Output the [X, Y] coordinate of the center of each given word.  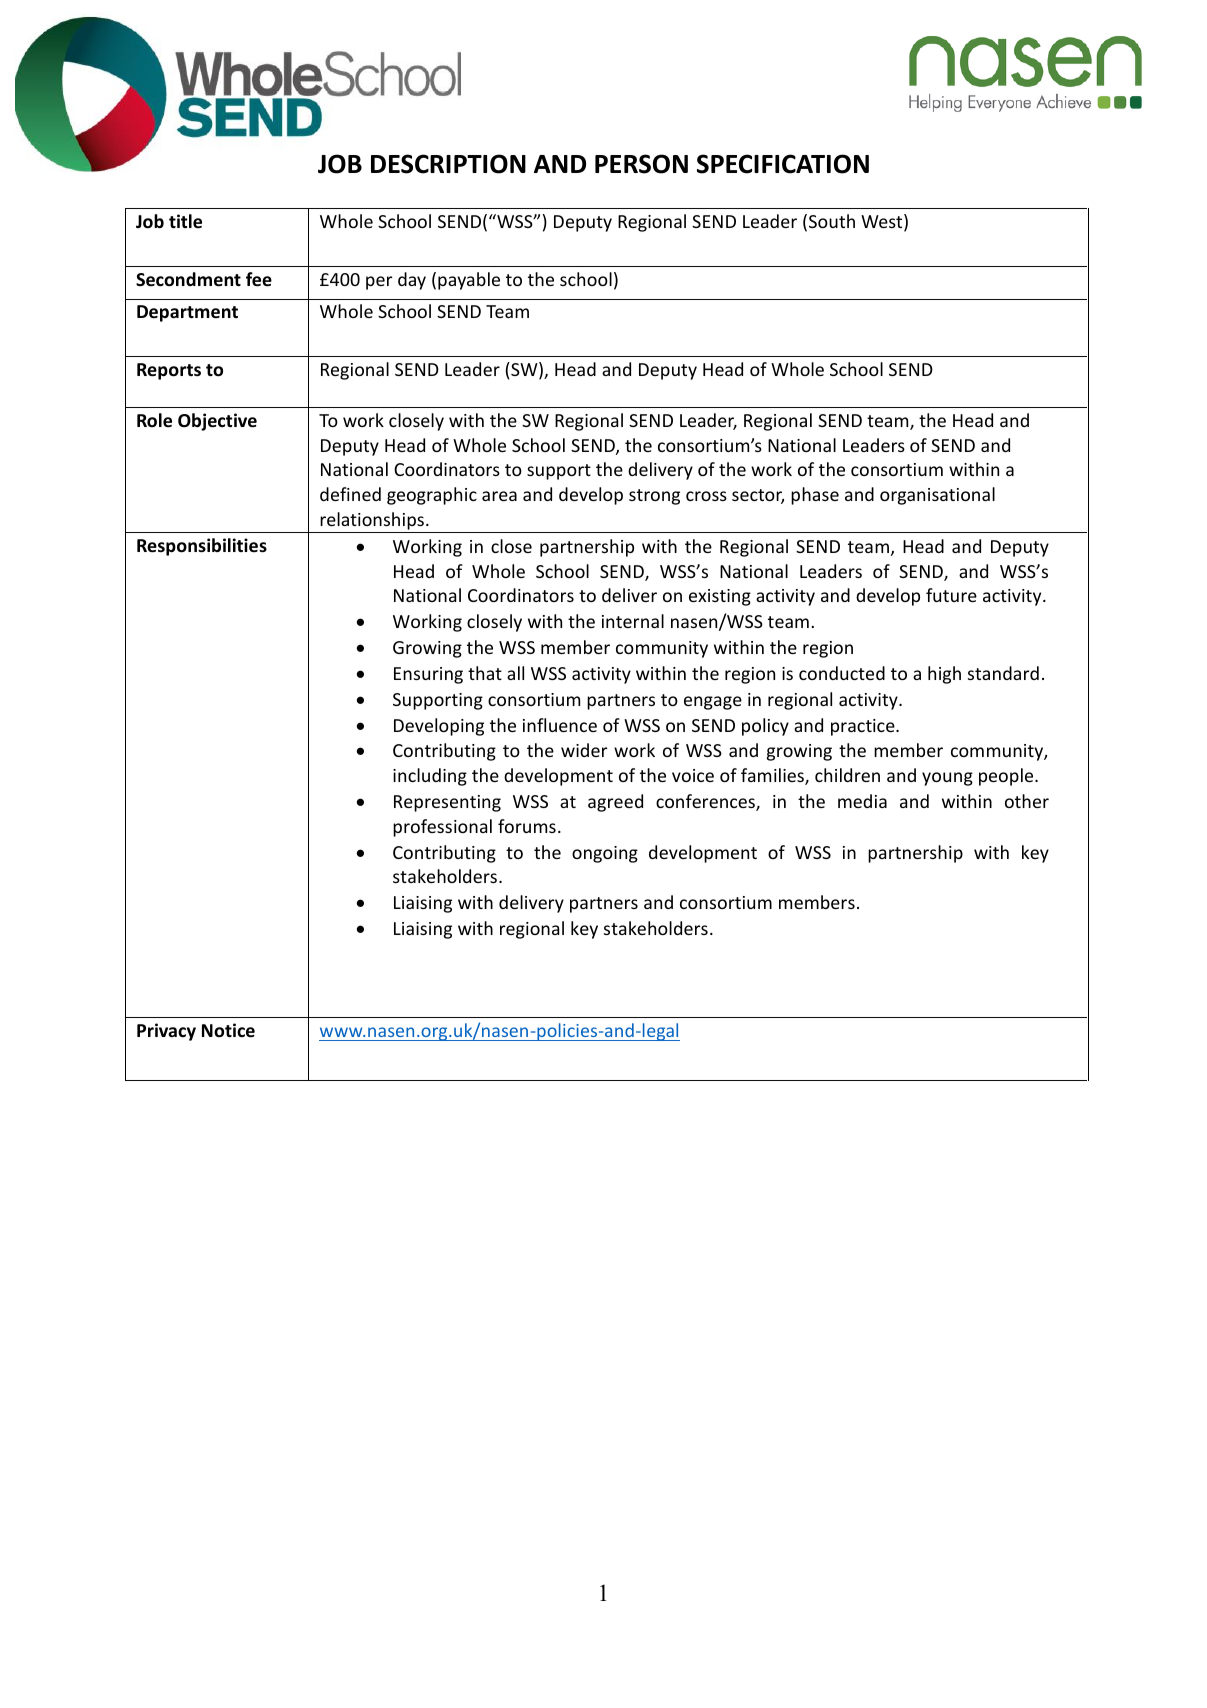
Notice [228, 1030]
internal [633, 621]
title [185, 221]
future [951, 595]
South [832, 221]
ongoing [605, 854]
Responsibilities [202, 547]
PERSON [641, 164]
